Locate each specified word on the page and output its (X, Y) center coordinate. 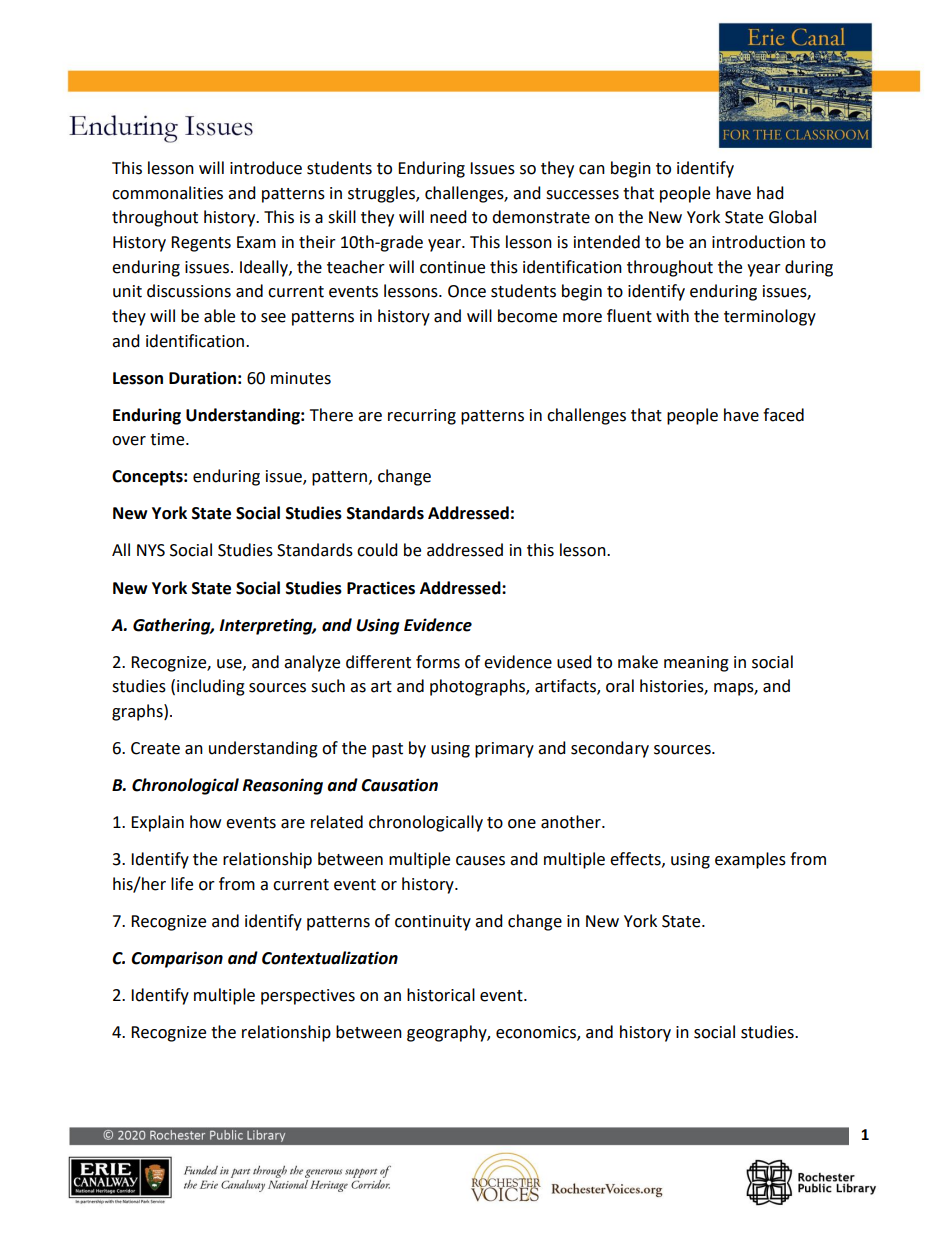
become (527, 316)
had (770, 193)
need (448, 217)
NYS (151, 550)
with (672, 316)
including (211, 687)
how (205, 822)
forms (438, 662)
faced (783, 415)
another (572, 822)
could (377, 550)
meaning (696, 664)
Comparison (177, 959)
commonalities (167, 193)
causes (480, 861)
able (219, 316)
